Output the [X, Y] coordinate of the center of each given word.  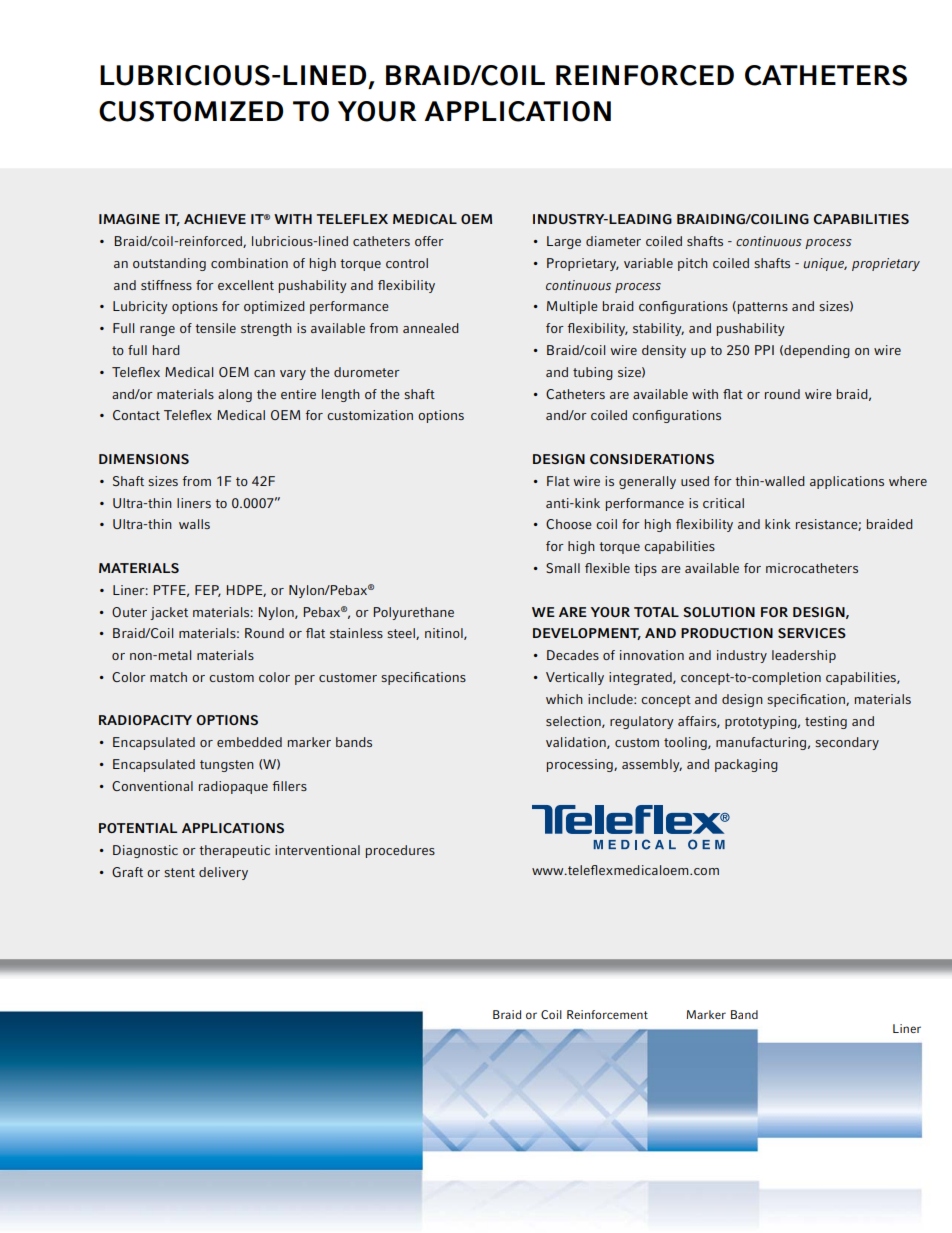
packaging [746, 765]
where [908, 481]
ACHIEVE [215, 219]
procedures [400, 851]
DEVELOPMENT [587, 634]
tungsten [227, 766]
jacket [169, 613]
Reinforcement [607, 1014]
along [235, 395]
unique [825, 264]
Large [564, 242]
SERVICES [812, 633]
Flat [558, 481]
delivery [223, 873]
